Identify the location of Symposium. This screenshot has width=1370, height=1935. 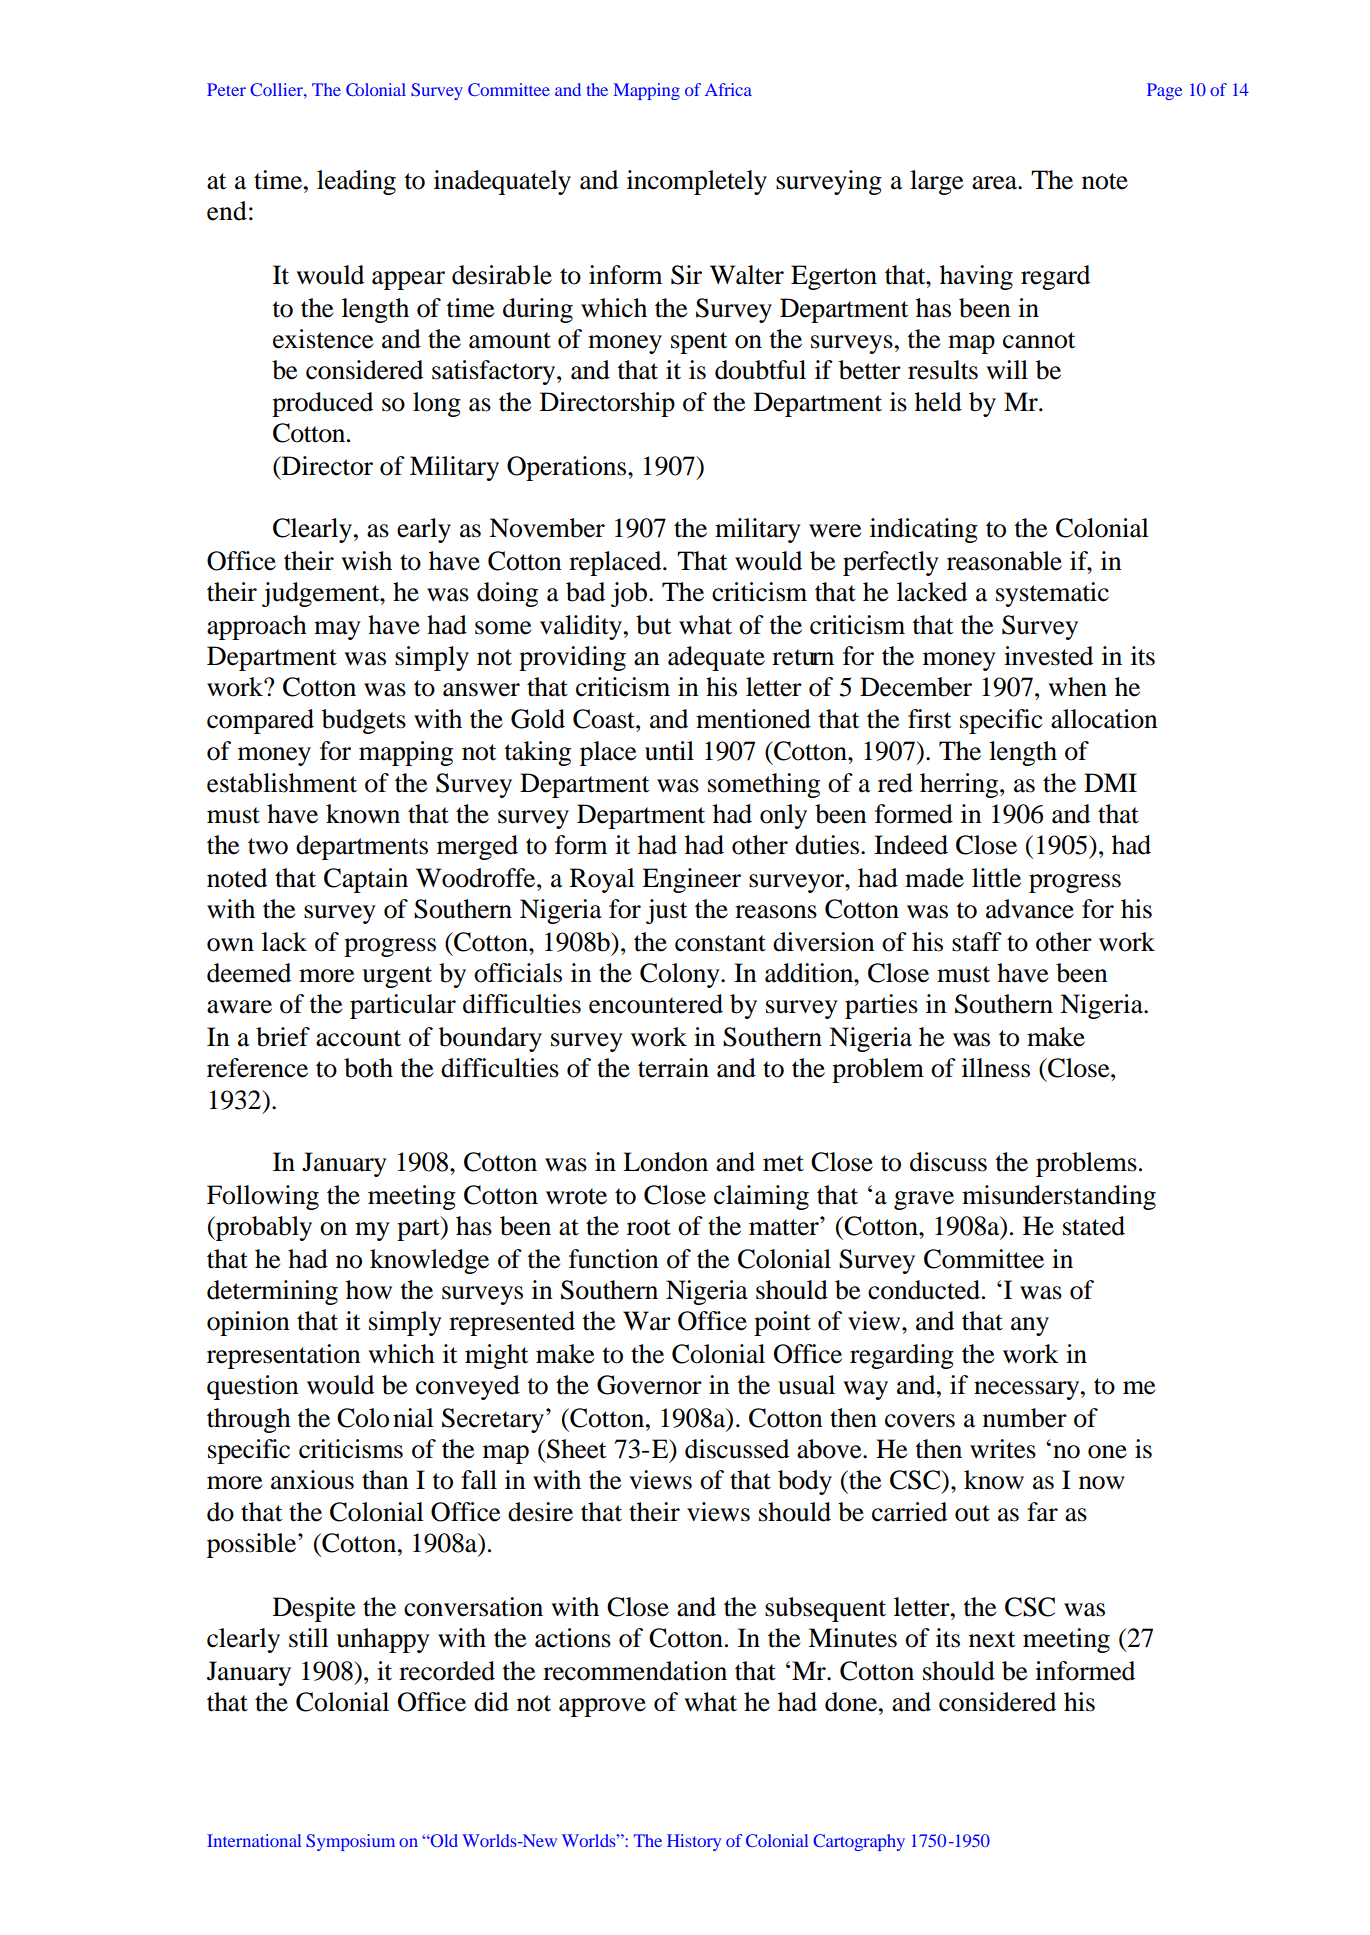
(350, 1842).
